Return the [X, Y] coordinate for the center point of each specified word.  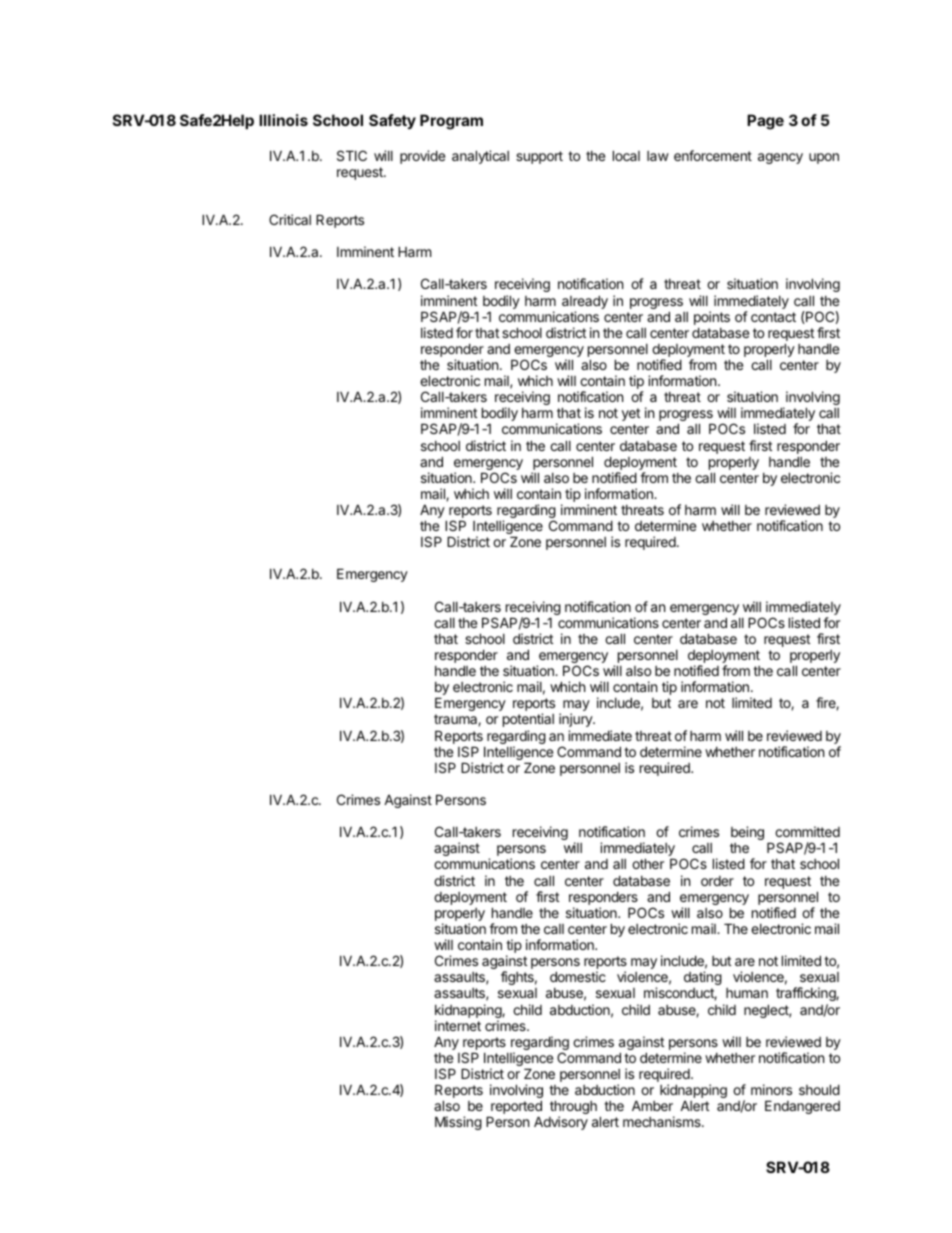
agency [780, 158]
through [573, 1108]
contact [773, 317]
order [717, 881]
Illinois [283, 120]
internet [458, 1025]
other [648, 863]
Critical [290, 219]
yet [631, 414]
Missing [458, 1123]
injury [576, 720]
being [747, 833]
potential [528, 720]
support [539, 157]
